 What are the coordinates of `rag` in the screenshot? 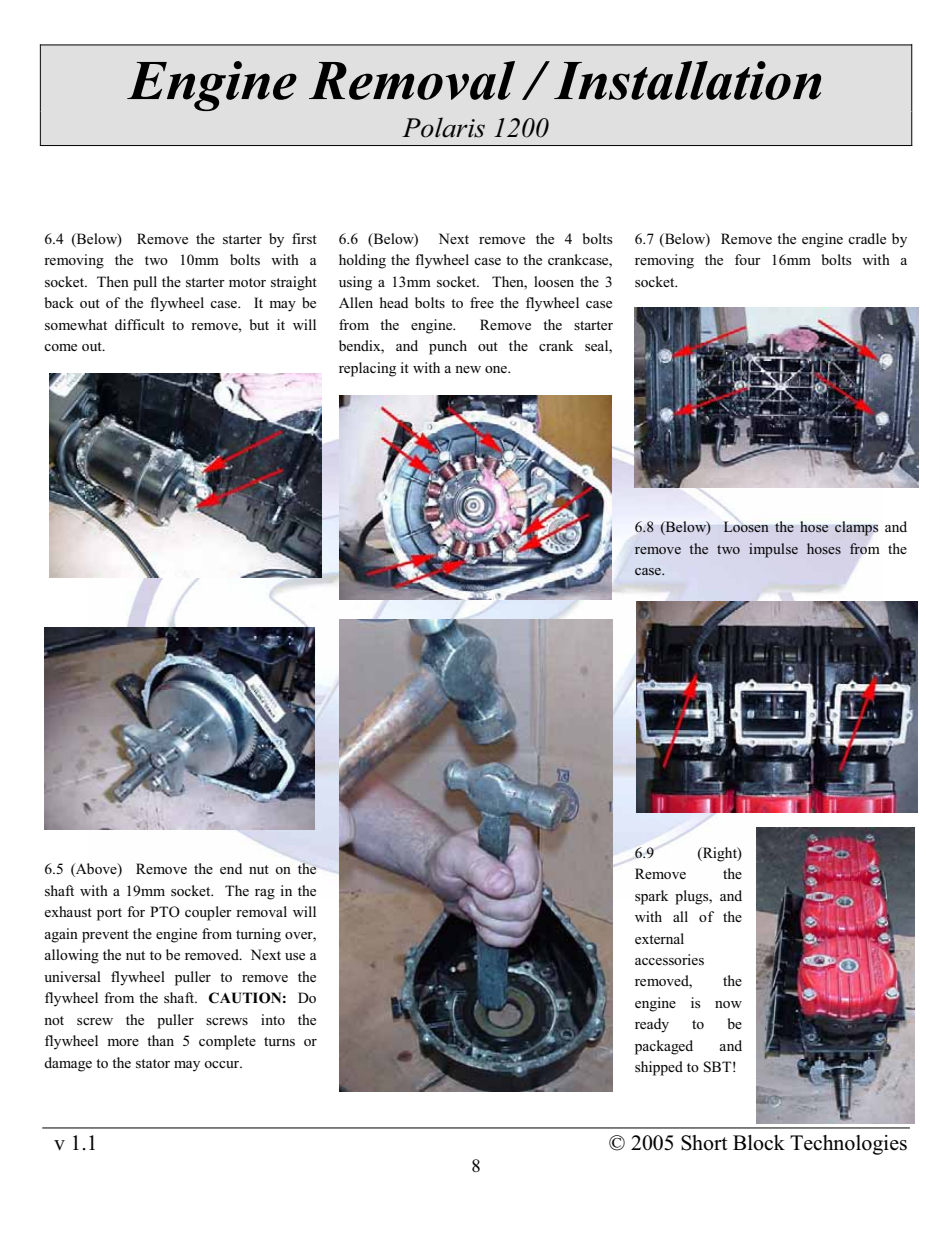 It's located at (265, 894).
